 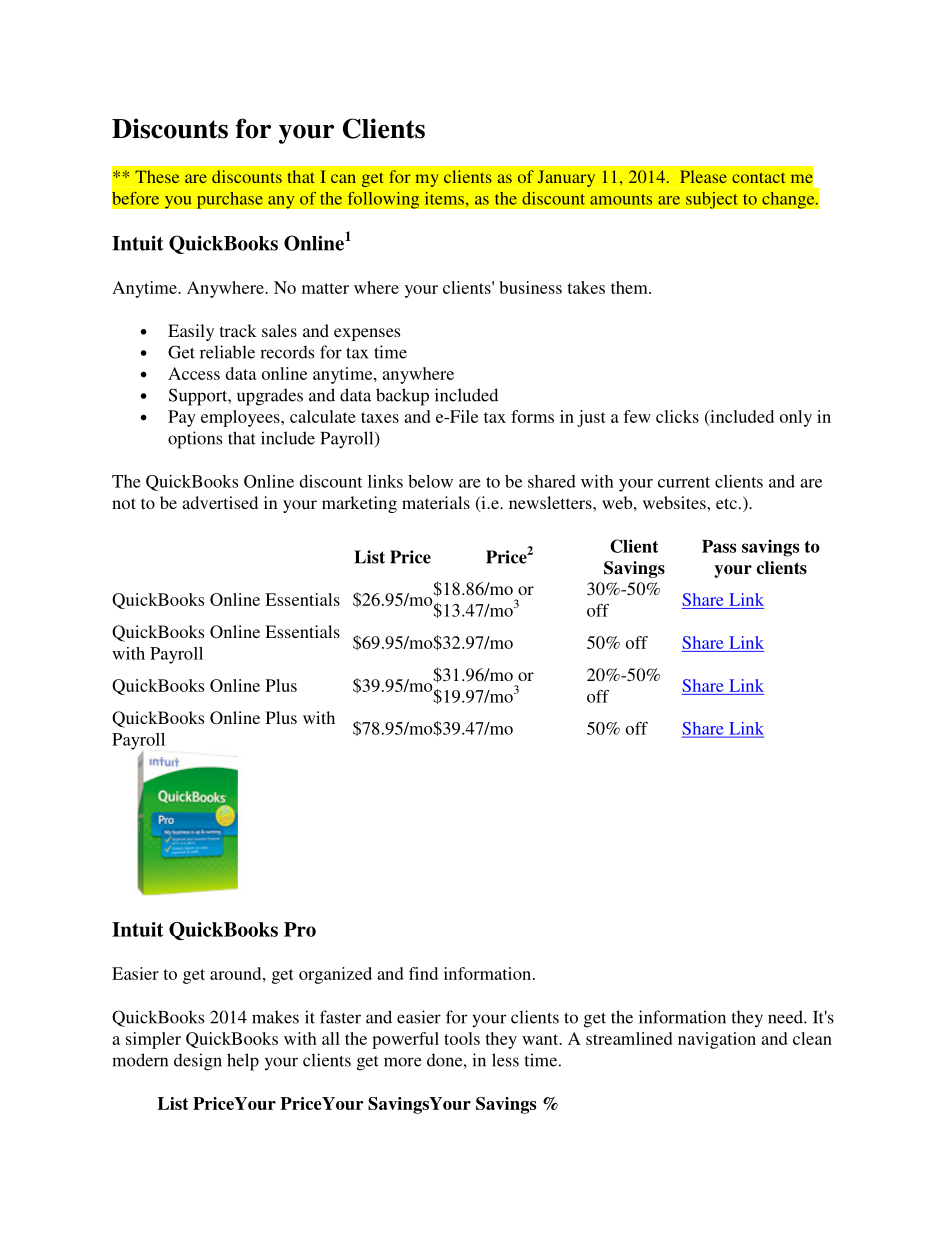 What do you see at coordinates (198, 1062) in the screenshot?
I see `design` at bounding box center [198, 1062].
